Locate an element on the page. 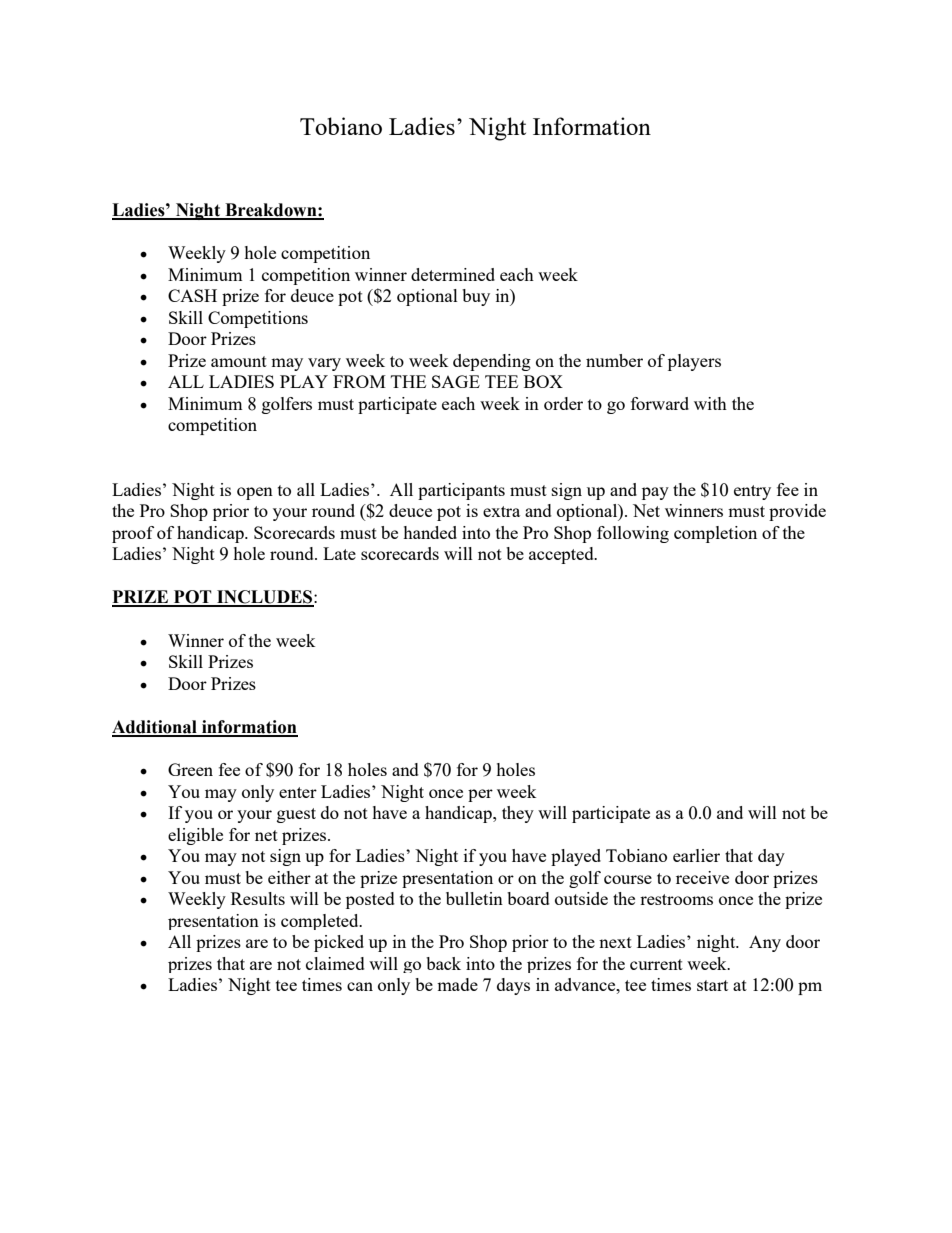 This image has height=1233, width=952. number is located at coordinates (614, 360).
